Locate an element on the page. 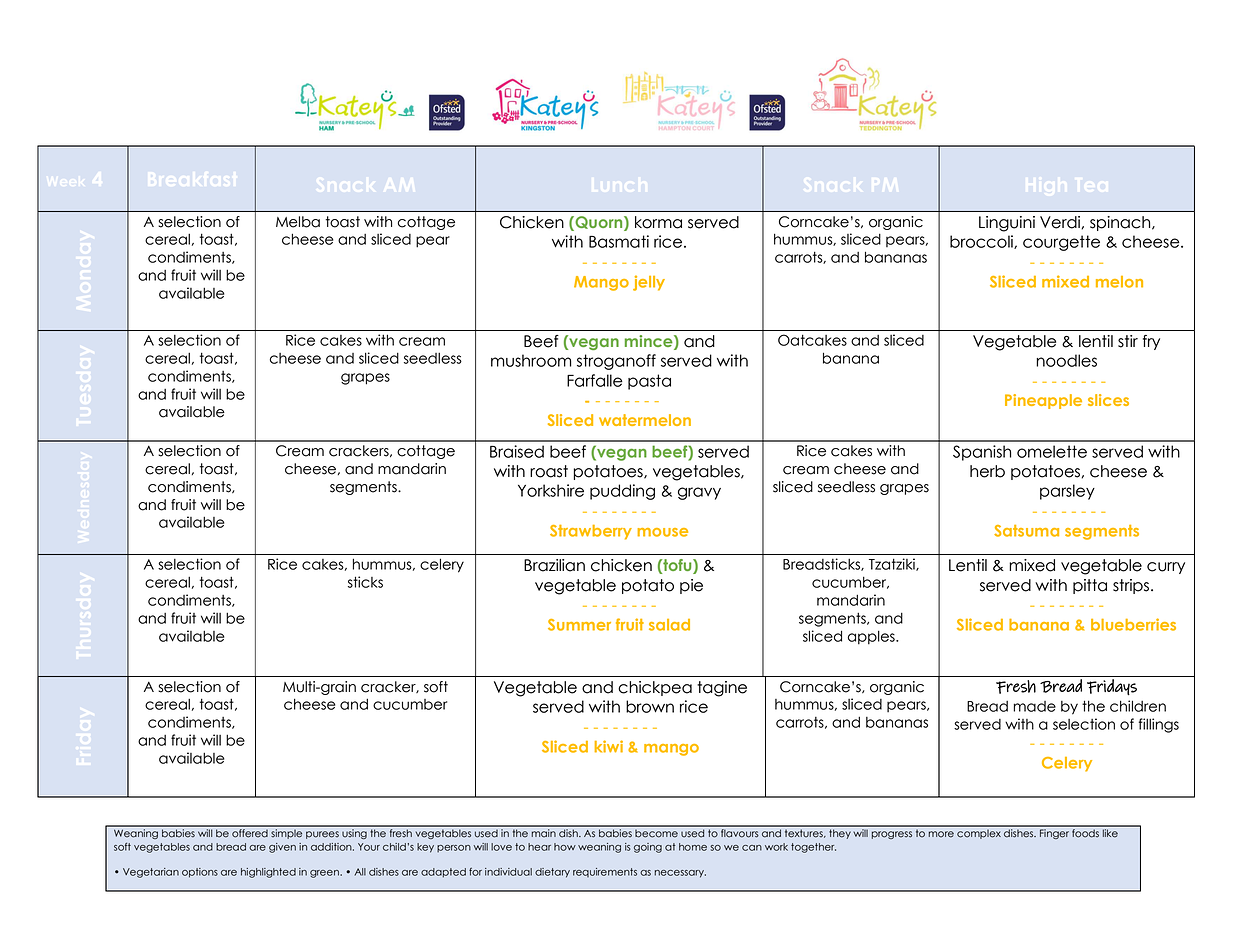 Image resolution: width=1233 pixels, height=952 pixels. roast is located at coordinates (549, 471).
